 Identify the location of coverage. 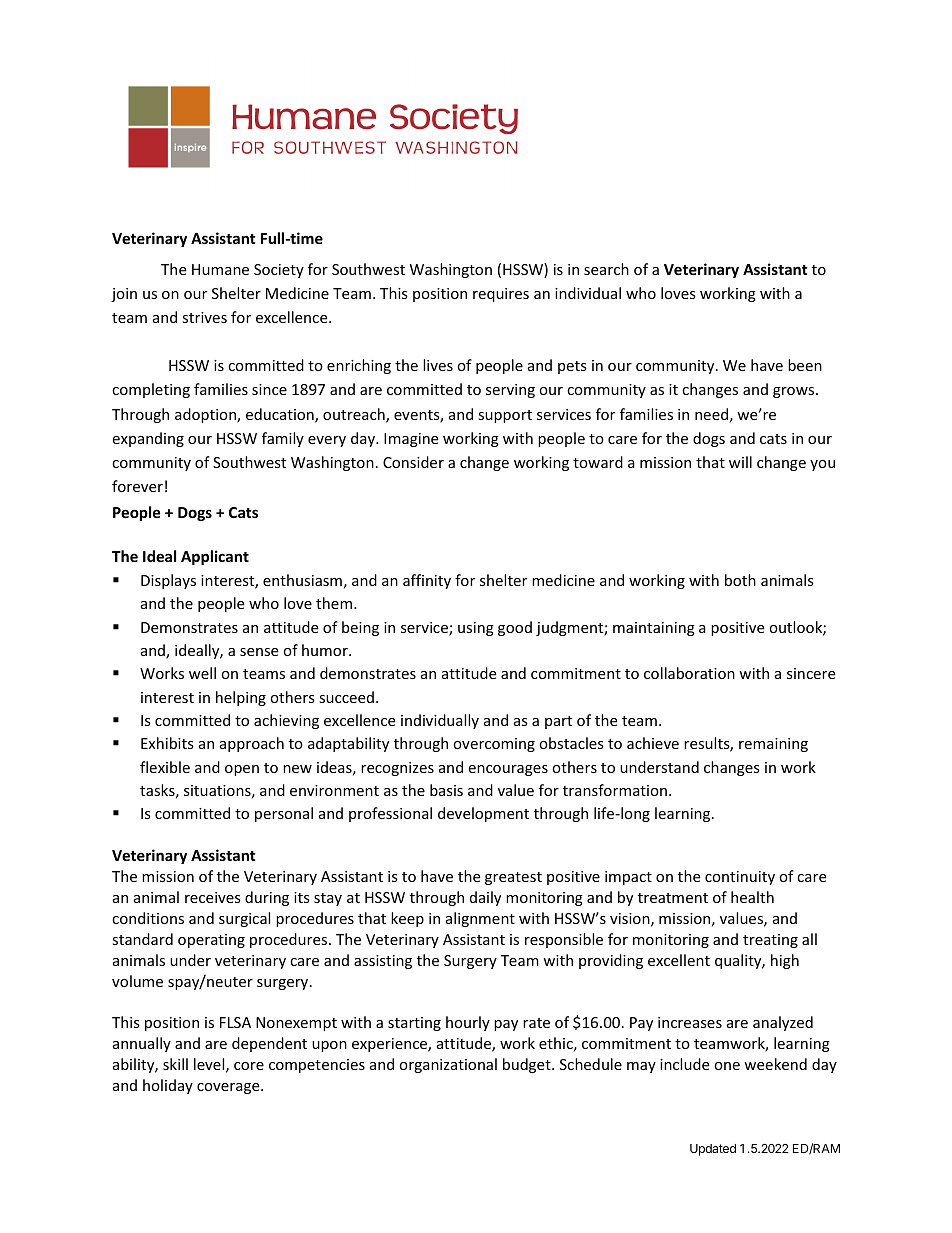
(229, 1088).
